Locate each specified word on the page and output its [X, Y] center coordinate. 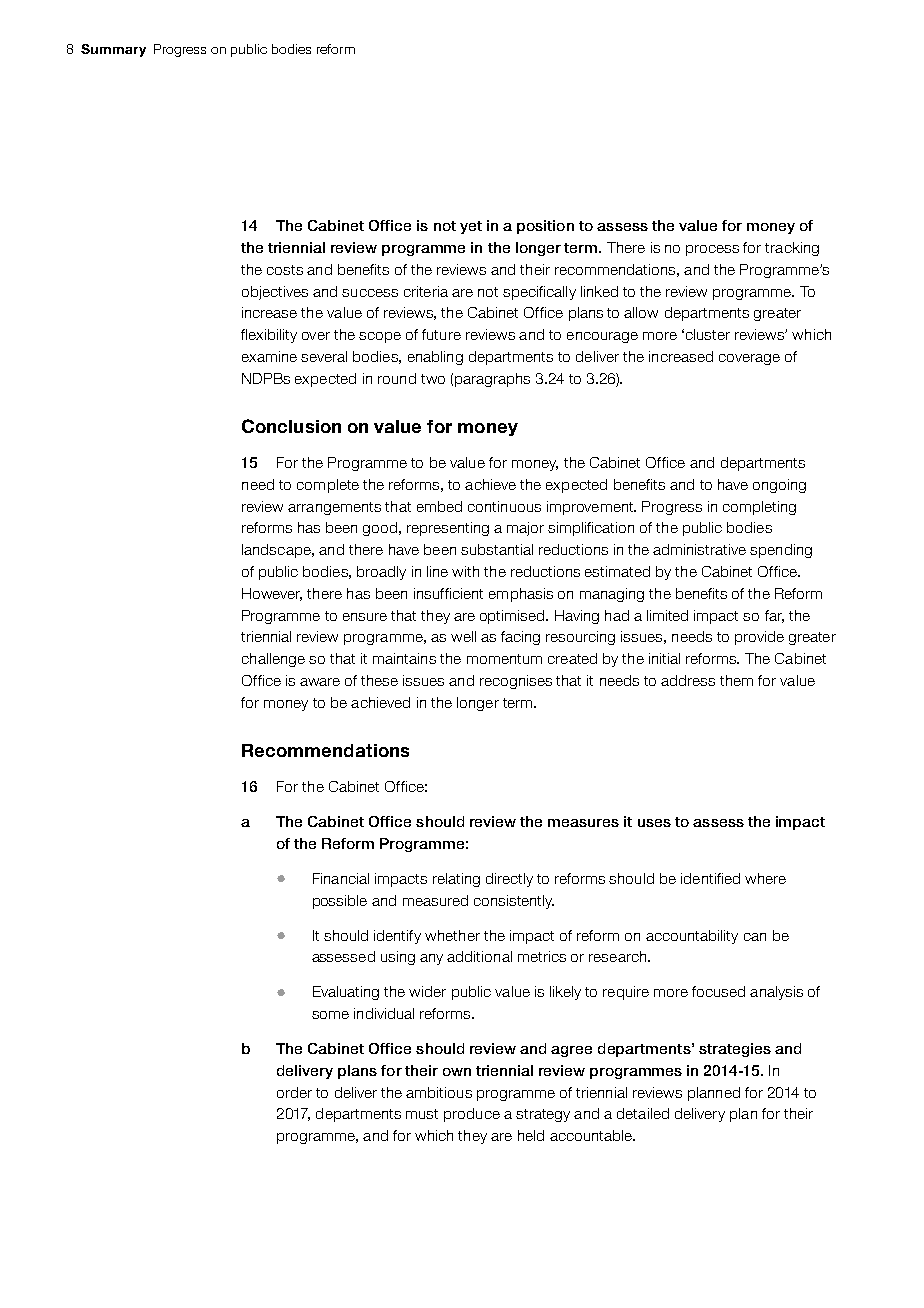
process [712, 250]
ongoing [779, 486]
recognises [516, 682]
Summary [113, 50]
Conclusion [291, 426]
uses [654, 823]
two [433, 379]
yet [471, 227]
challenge [273, 660]
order [294, 1092]
